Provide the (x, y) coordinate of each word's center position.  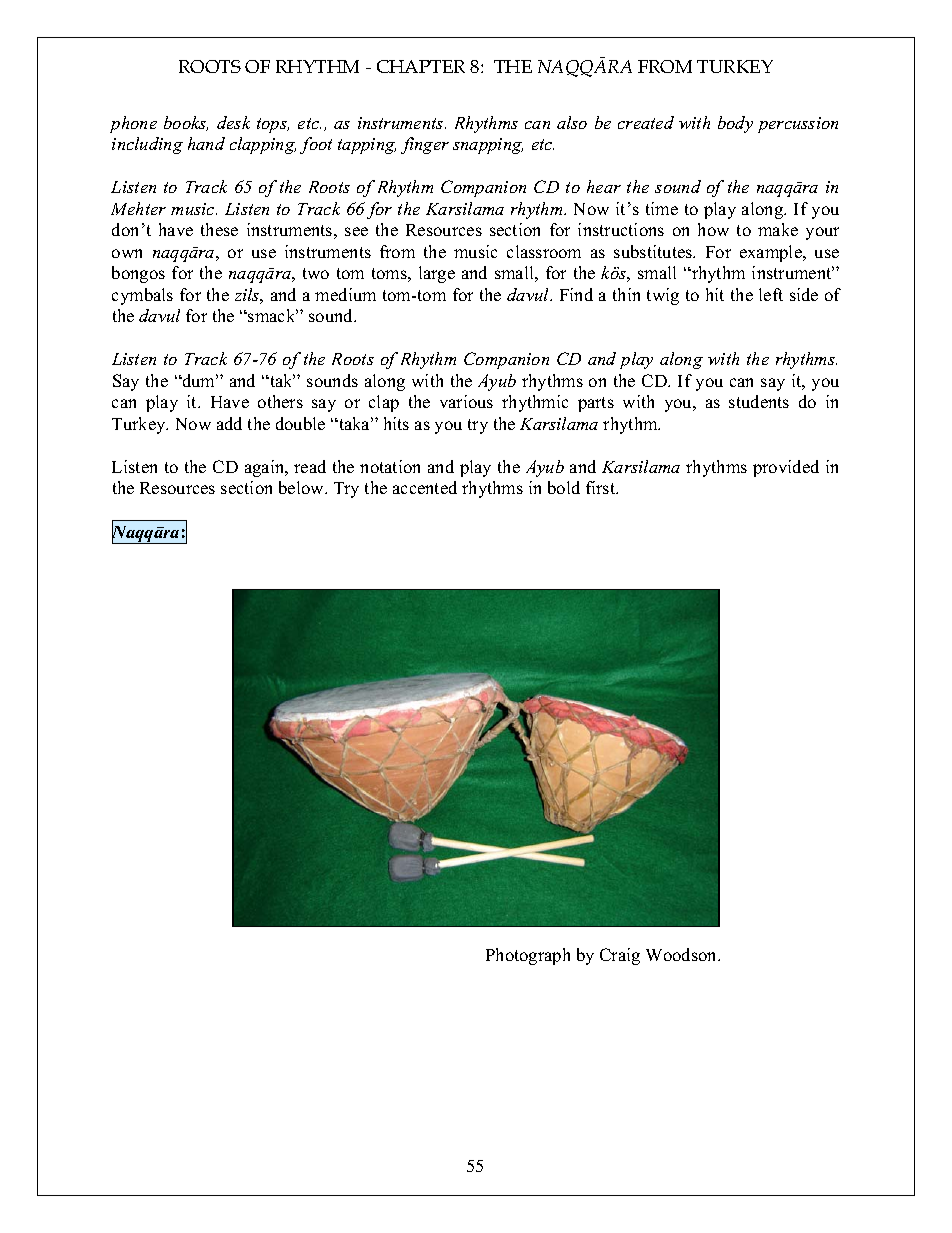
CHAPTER (421, 66)
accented (425, 487)
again (266, 468)
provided (786, 468)
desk (233, 122)
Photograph (528, 956)
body (735, 124)
